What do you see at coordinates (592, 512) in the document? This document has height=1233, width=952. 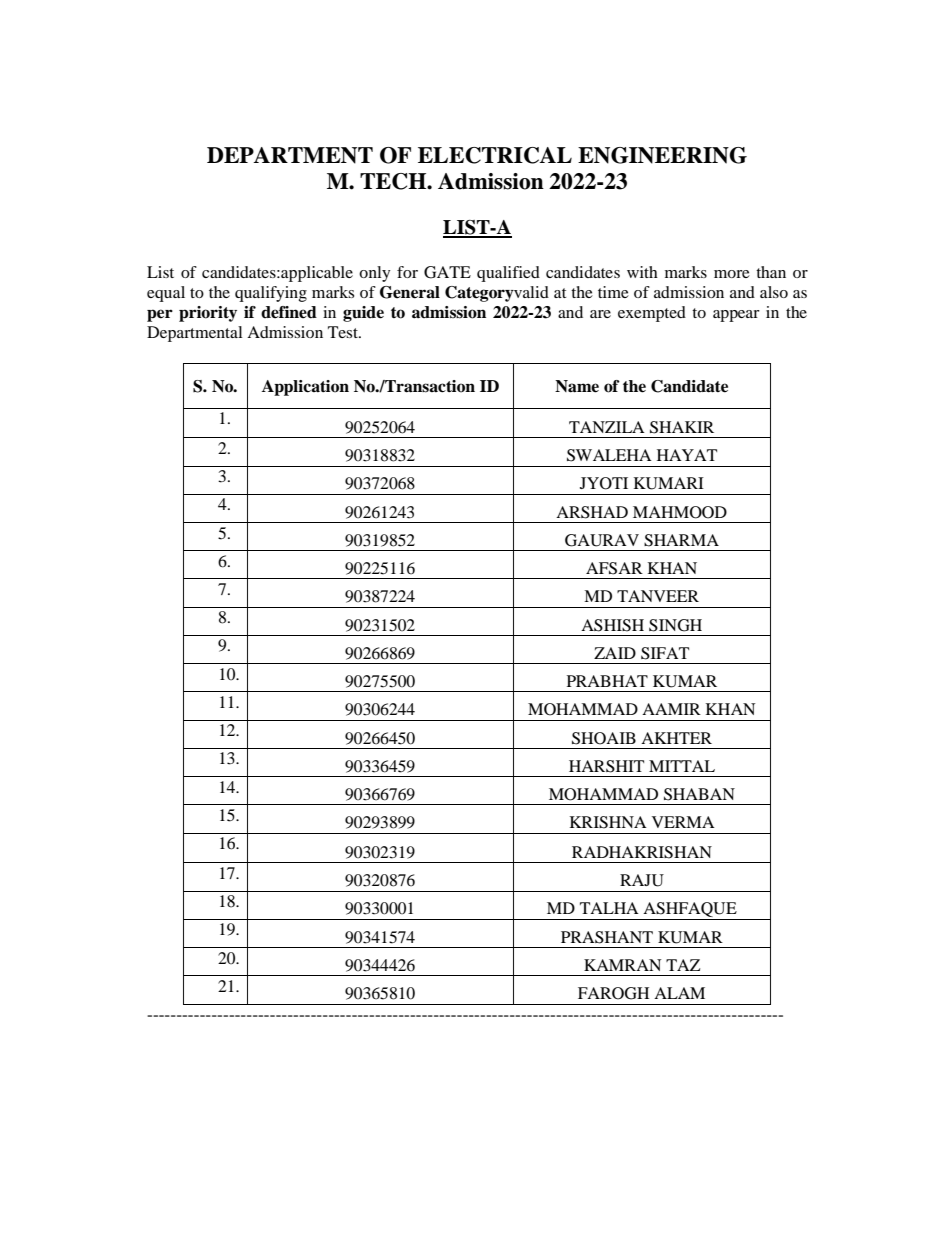 I see `ARSHAD` at bounding box center [592, 512].
